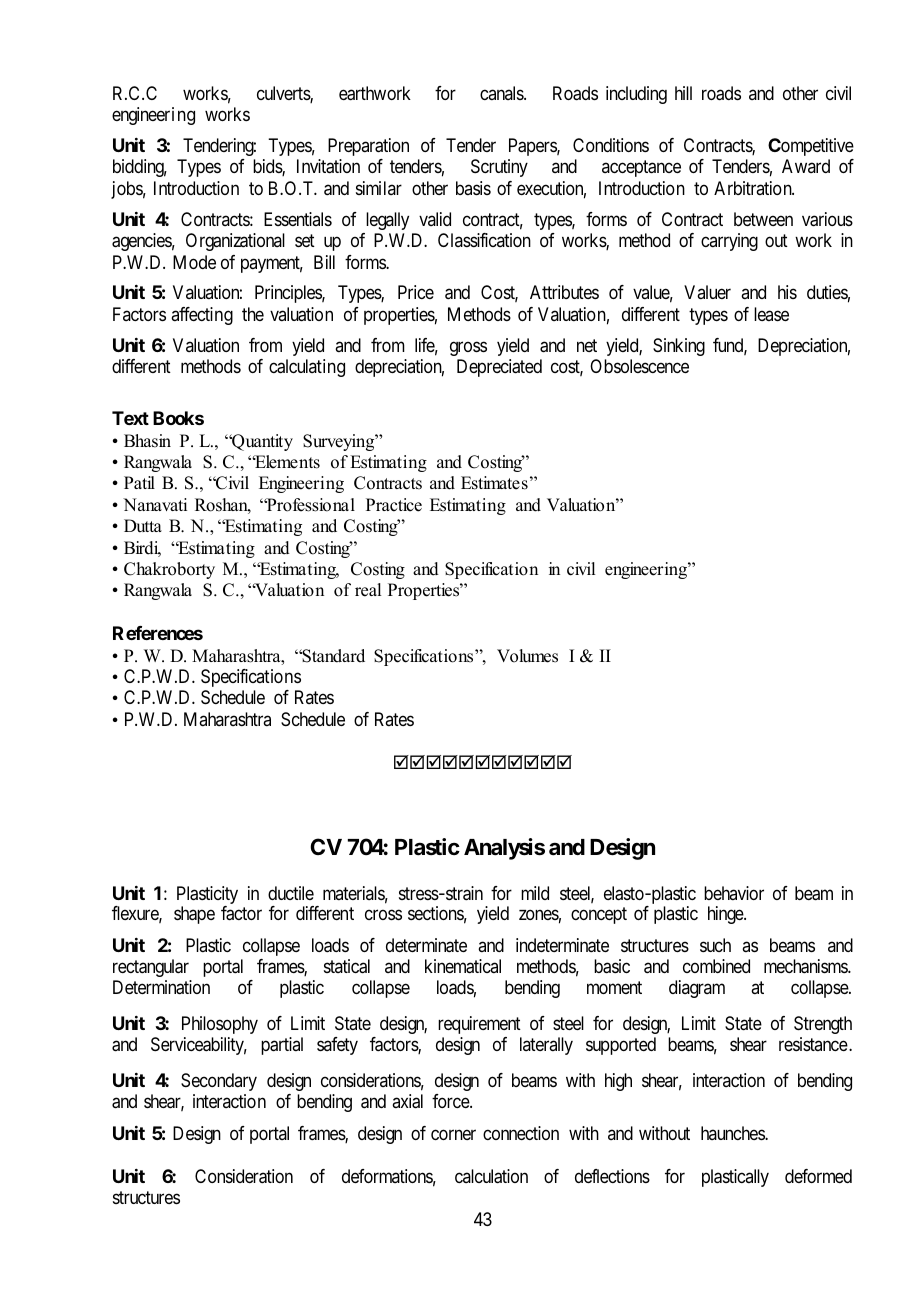 This document has height=1308, width=924. I want to click on affecting, so click(202, 316).
